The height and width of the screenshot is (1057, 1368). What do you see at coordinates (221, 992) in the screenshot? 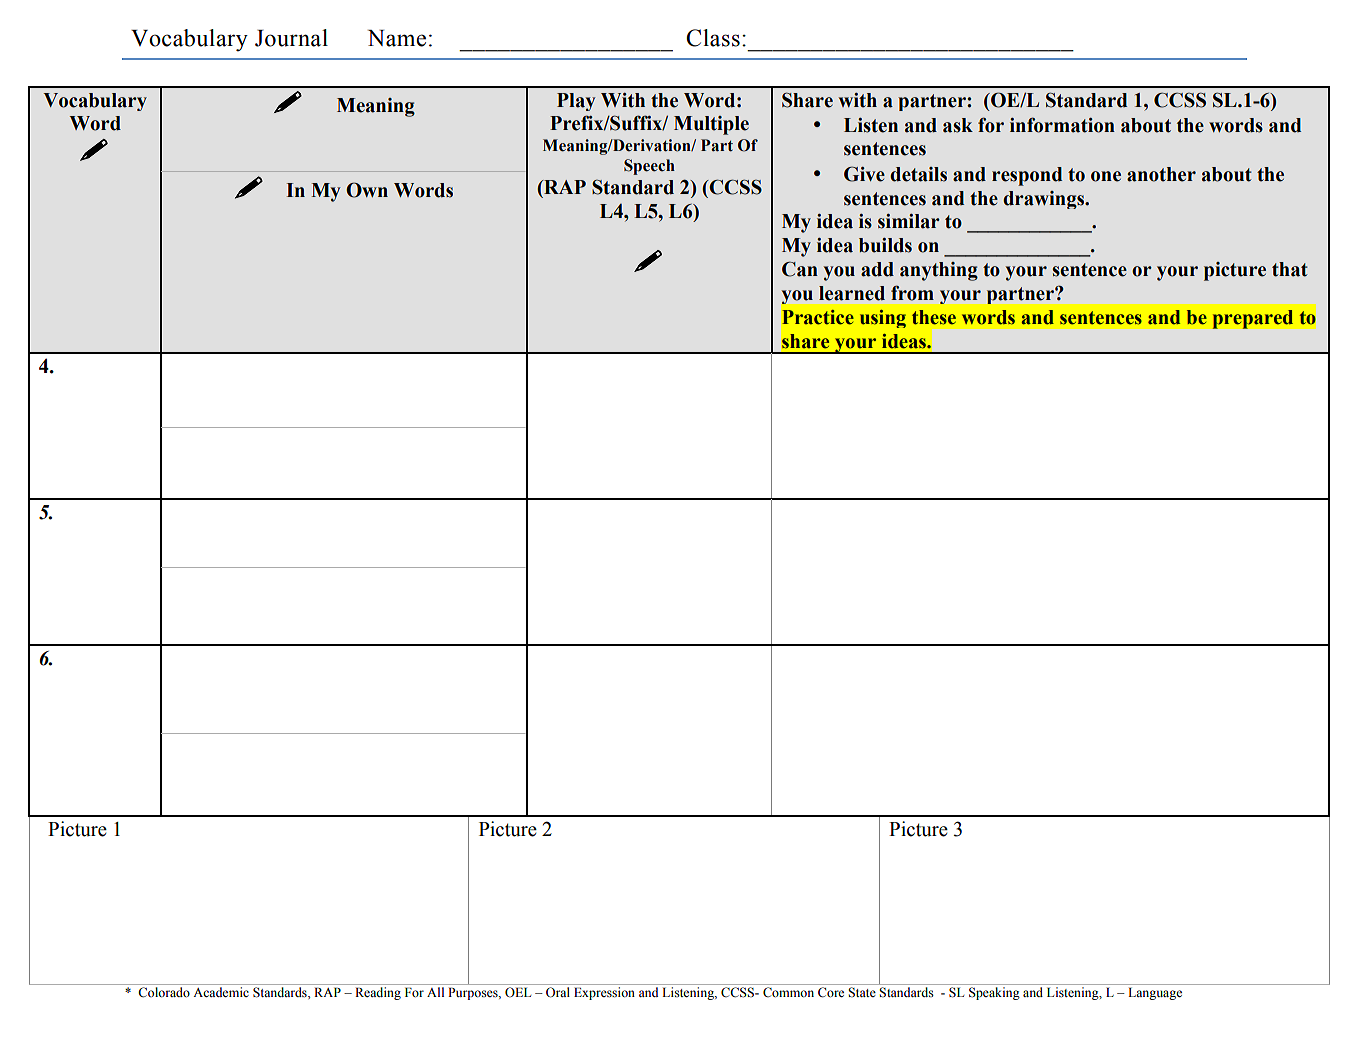
I see `Academic` at bounding box center [221, 992].
